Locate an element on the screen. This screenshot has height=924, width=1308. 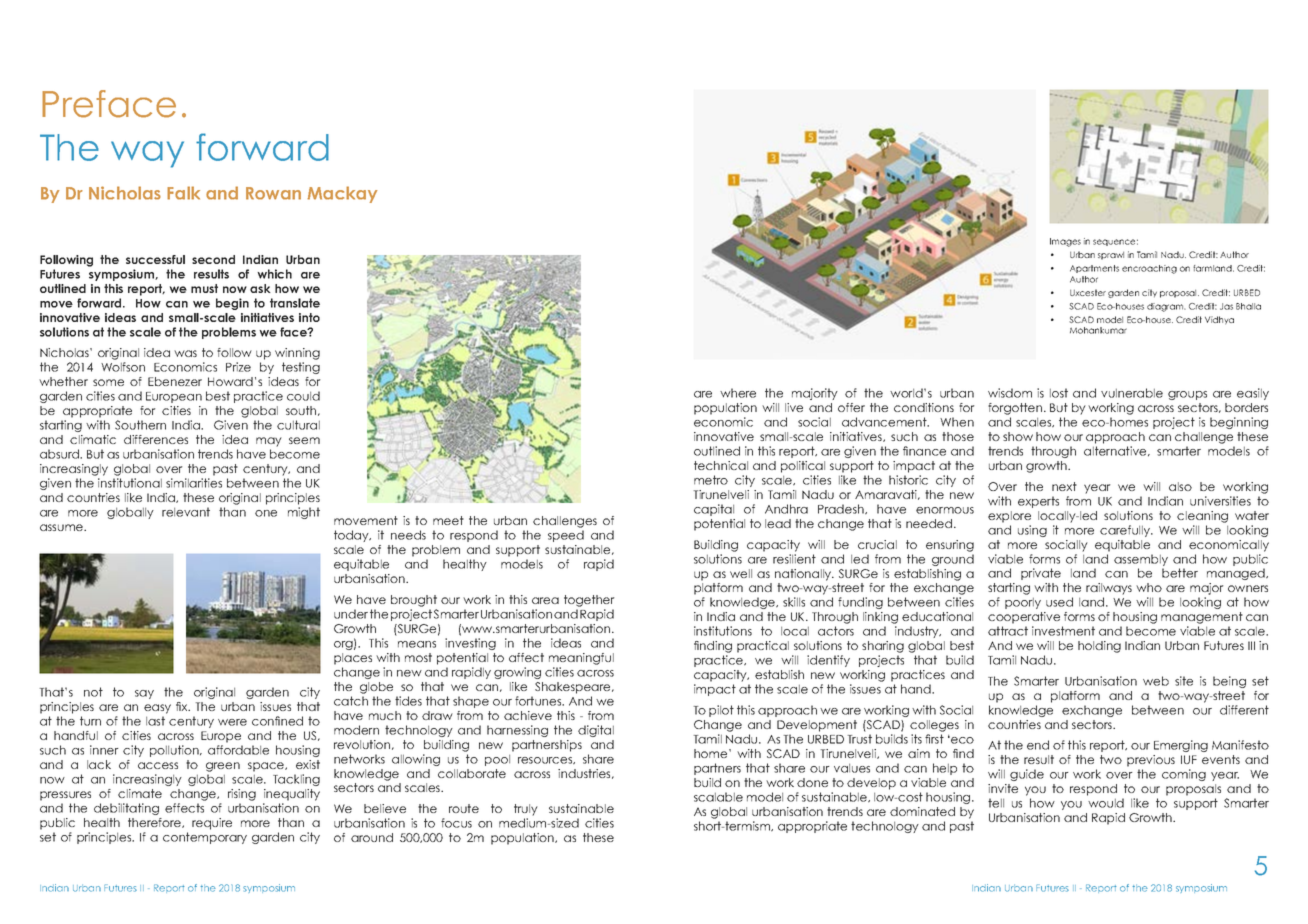
Images is located at coordinates (1065, 242).
